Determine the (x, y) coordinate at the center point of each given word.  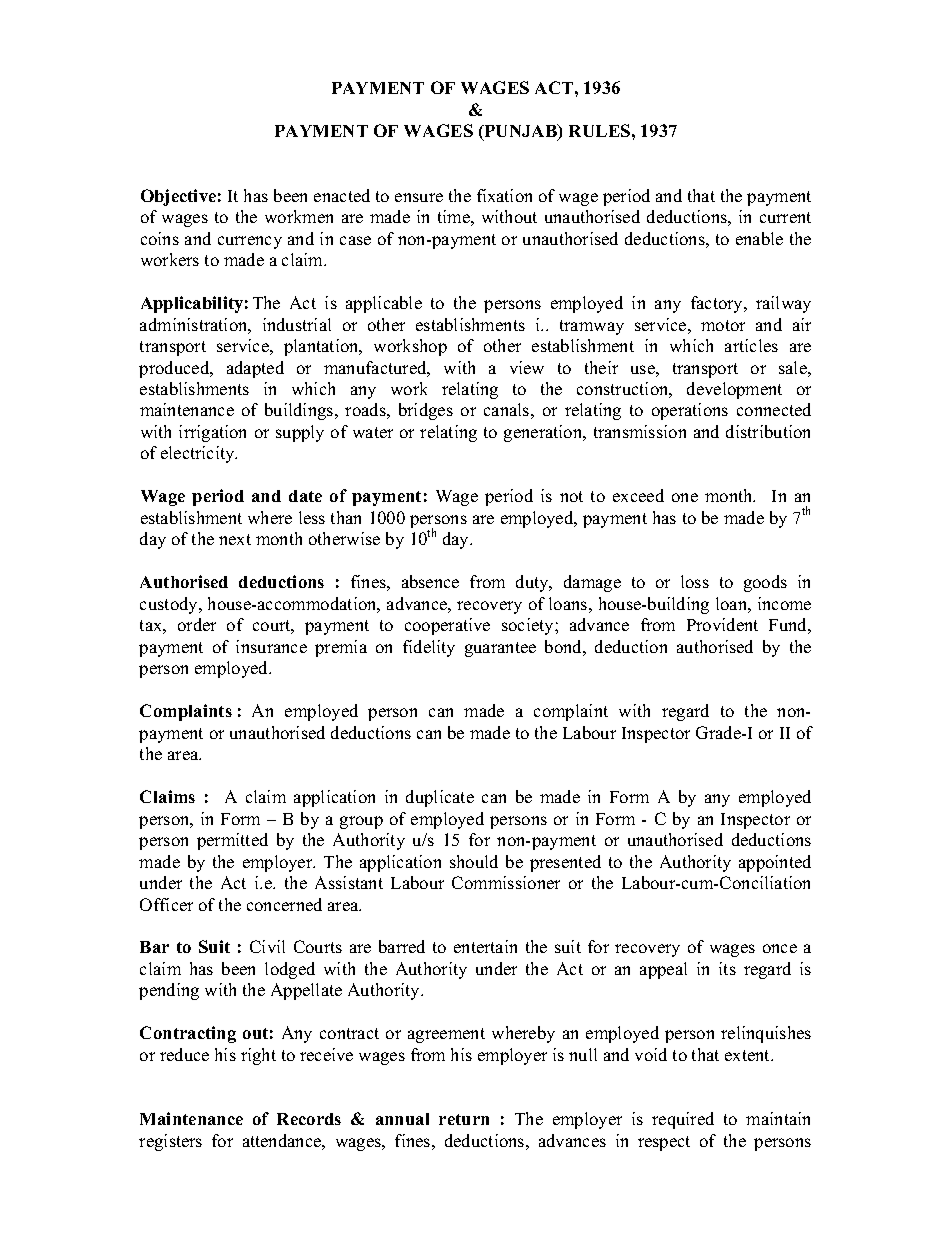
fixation (504, 195)
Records (309, 1119)
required (683, 1120)
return (464, 1119)
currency (250, 242)
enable (759, 238)
